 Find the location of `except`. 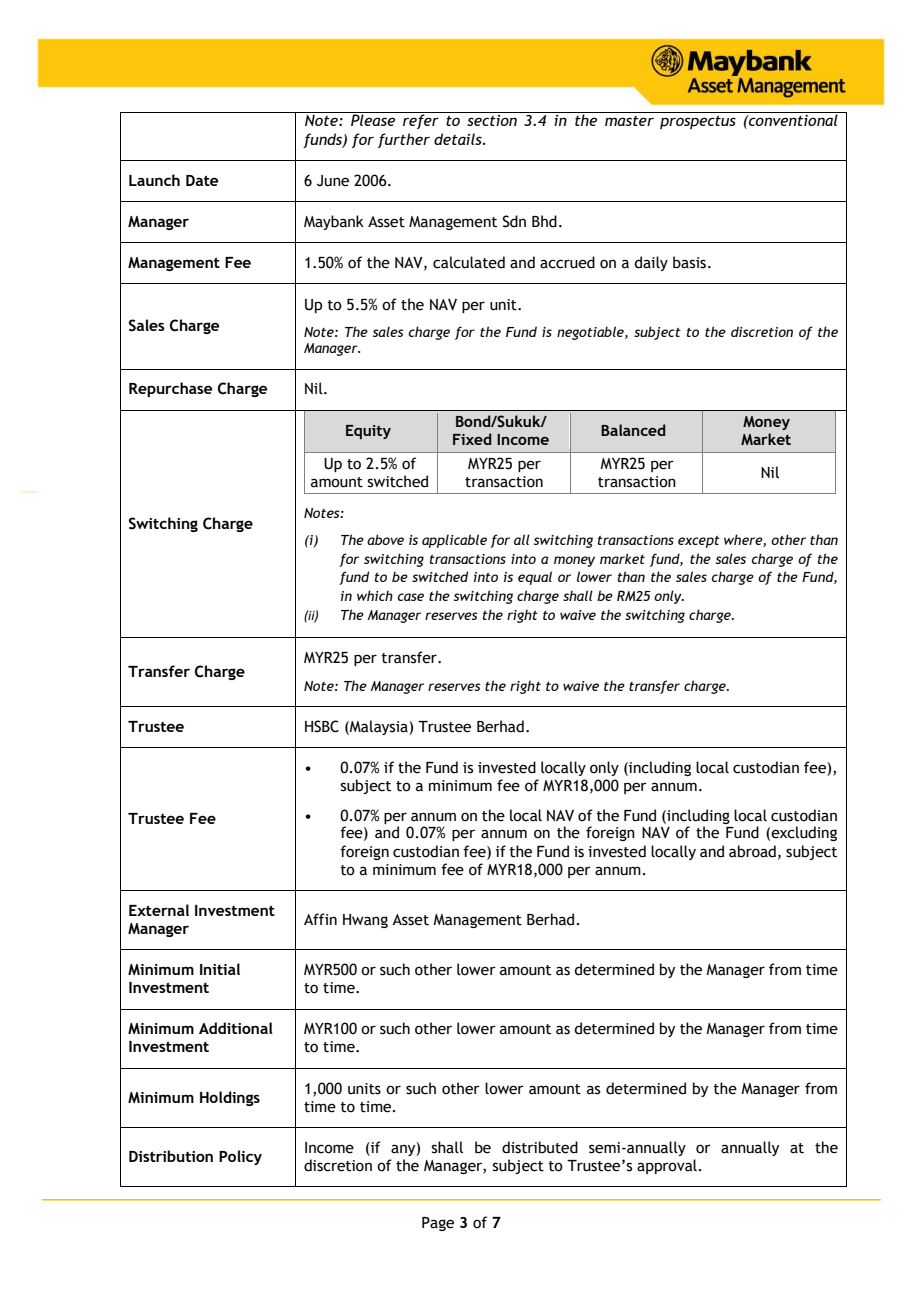

except is located at coordinates (699, 542).
